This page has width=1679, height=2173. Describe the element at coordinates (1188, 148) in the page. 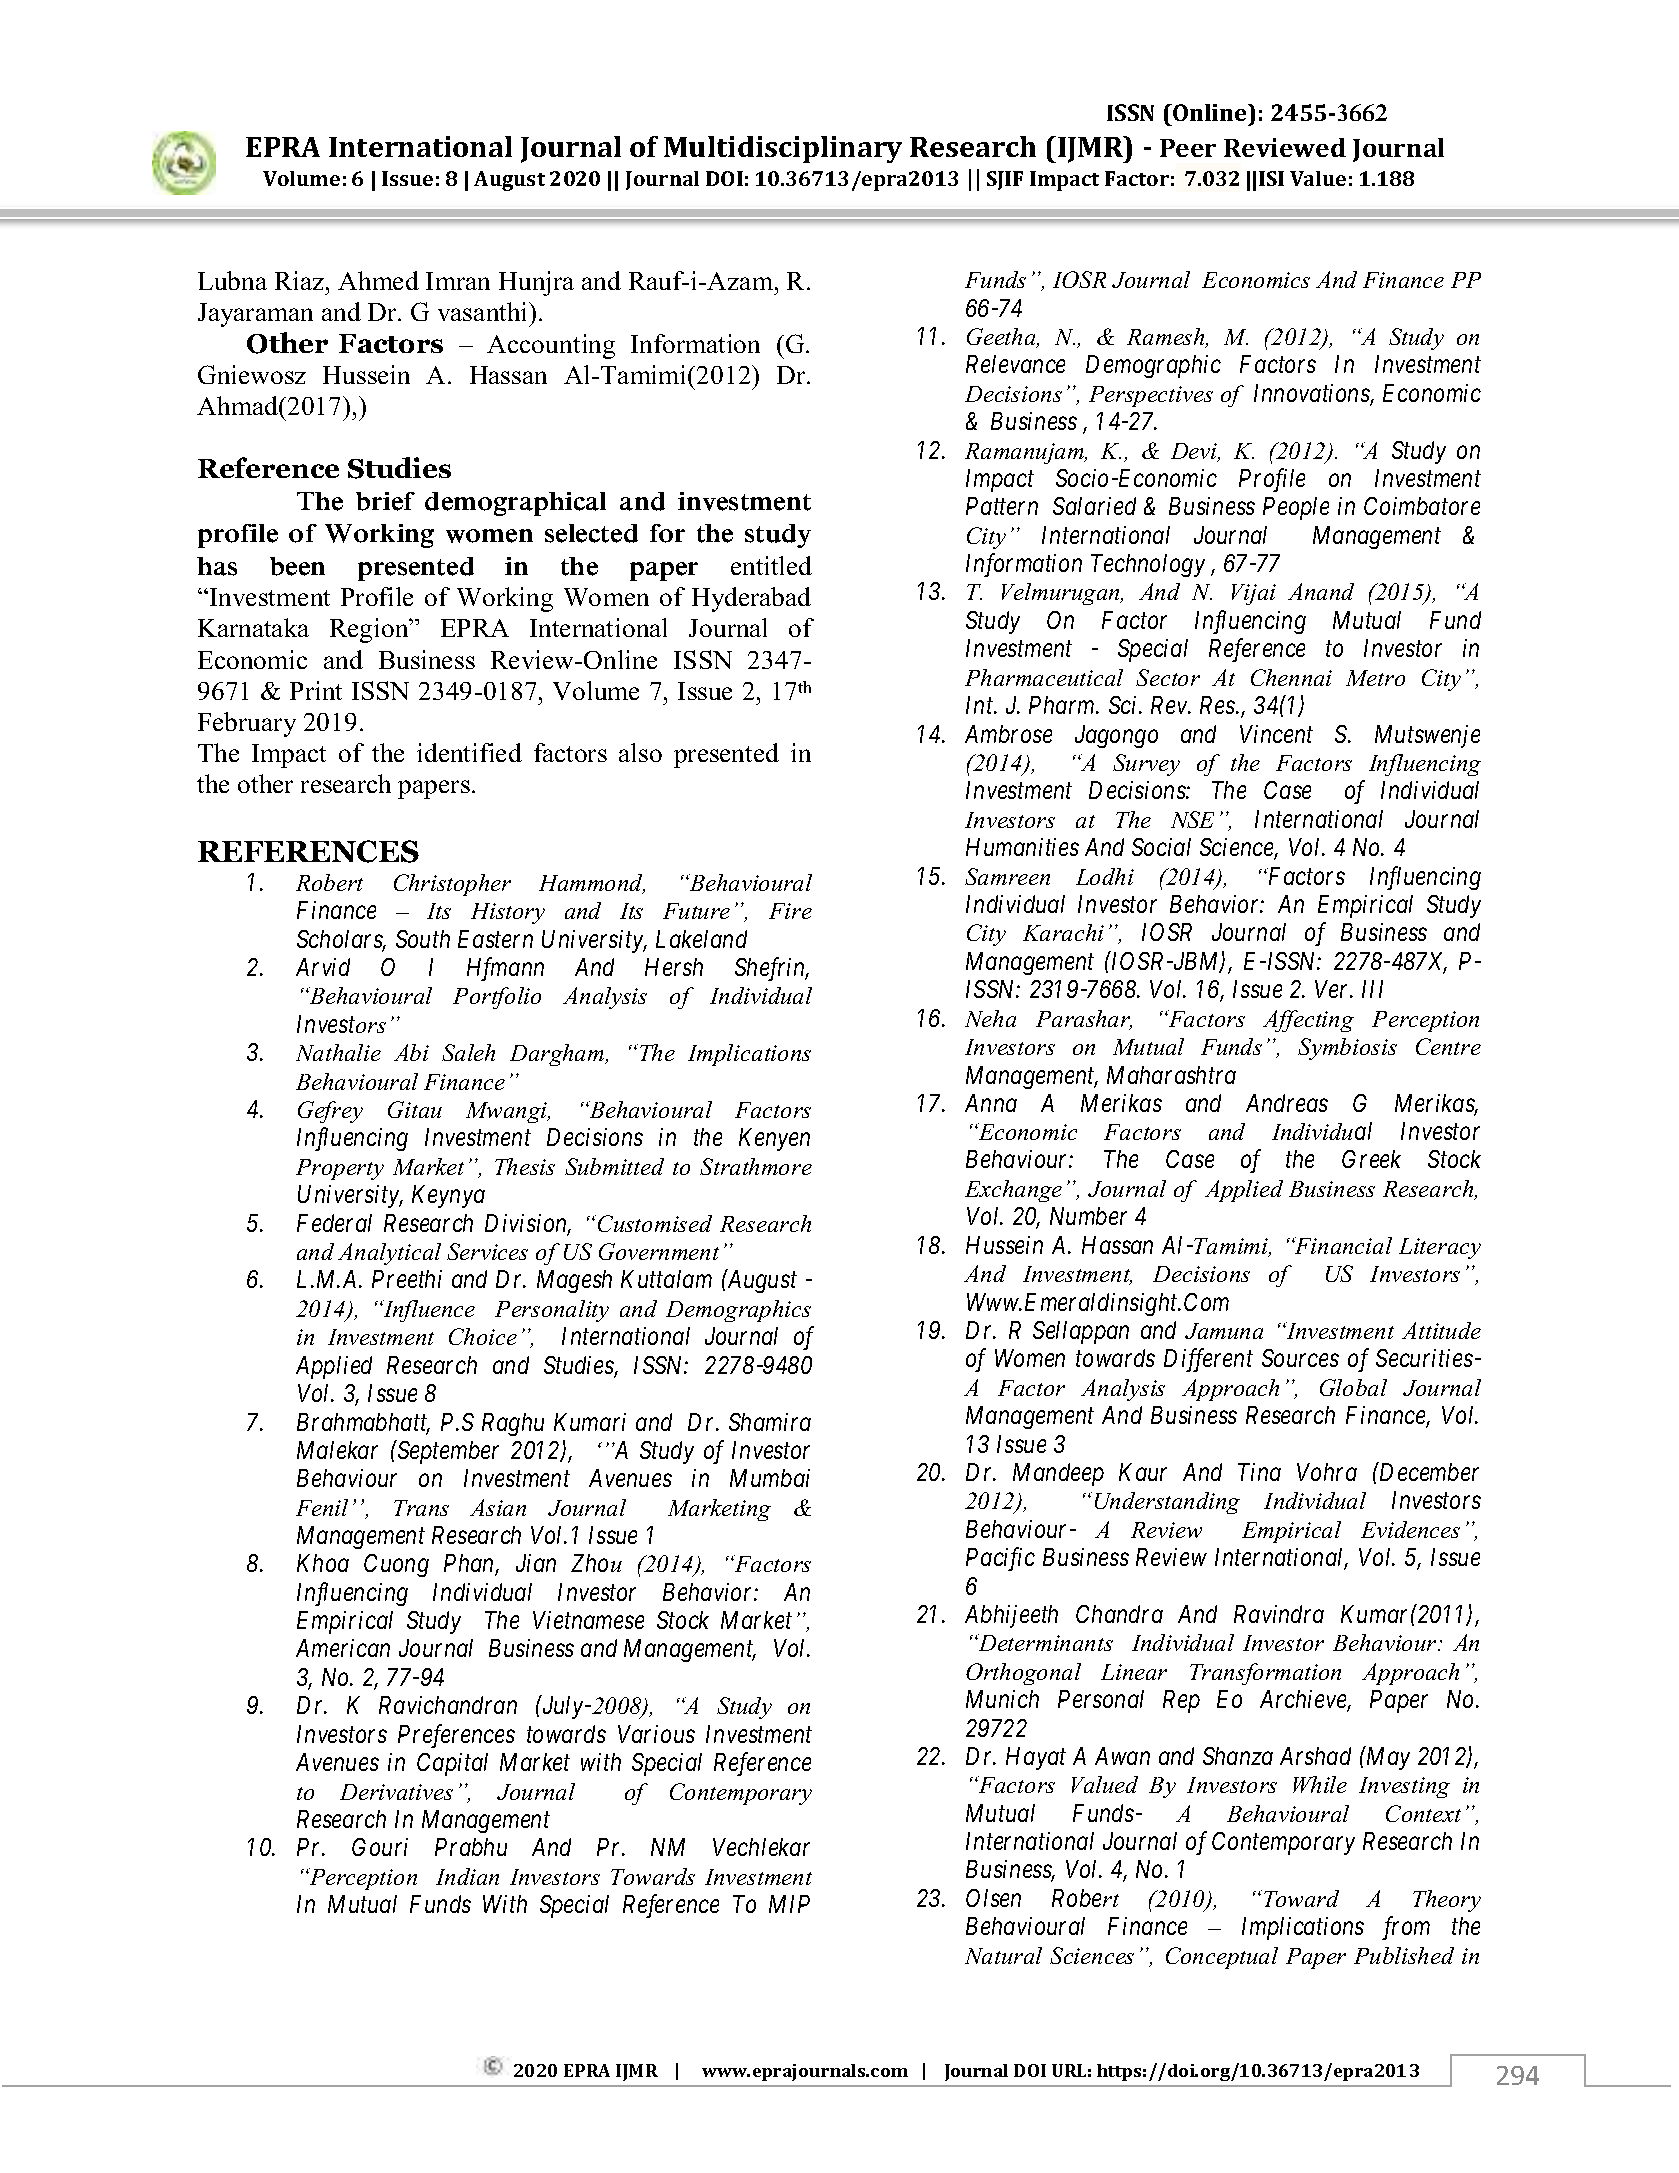

I see `Peer` at that location.
